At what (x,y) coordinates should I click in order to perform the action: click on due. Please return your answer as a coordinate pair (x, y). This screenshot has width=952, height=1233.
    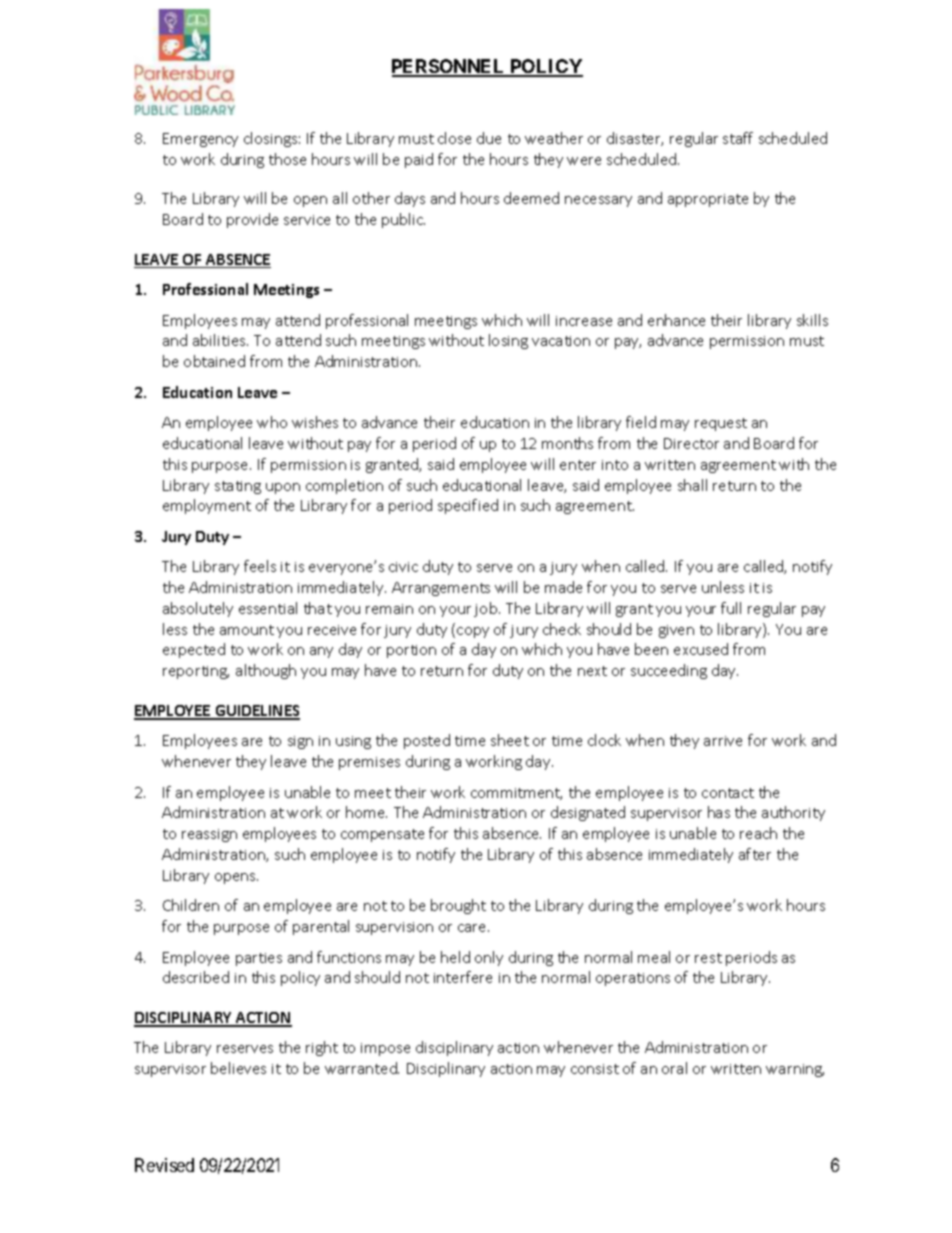
    Looking at the image, I should click on (489, 138).
